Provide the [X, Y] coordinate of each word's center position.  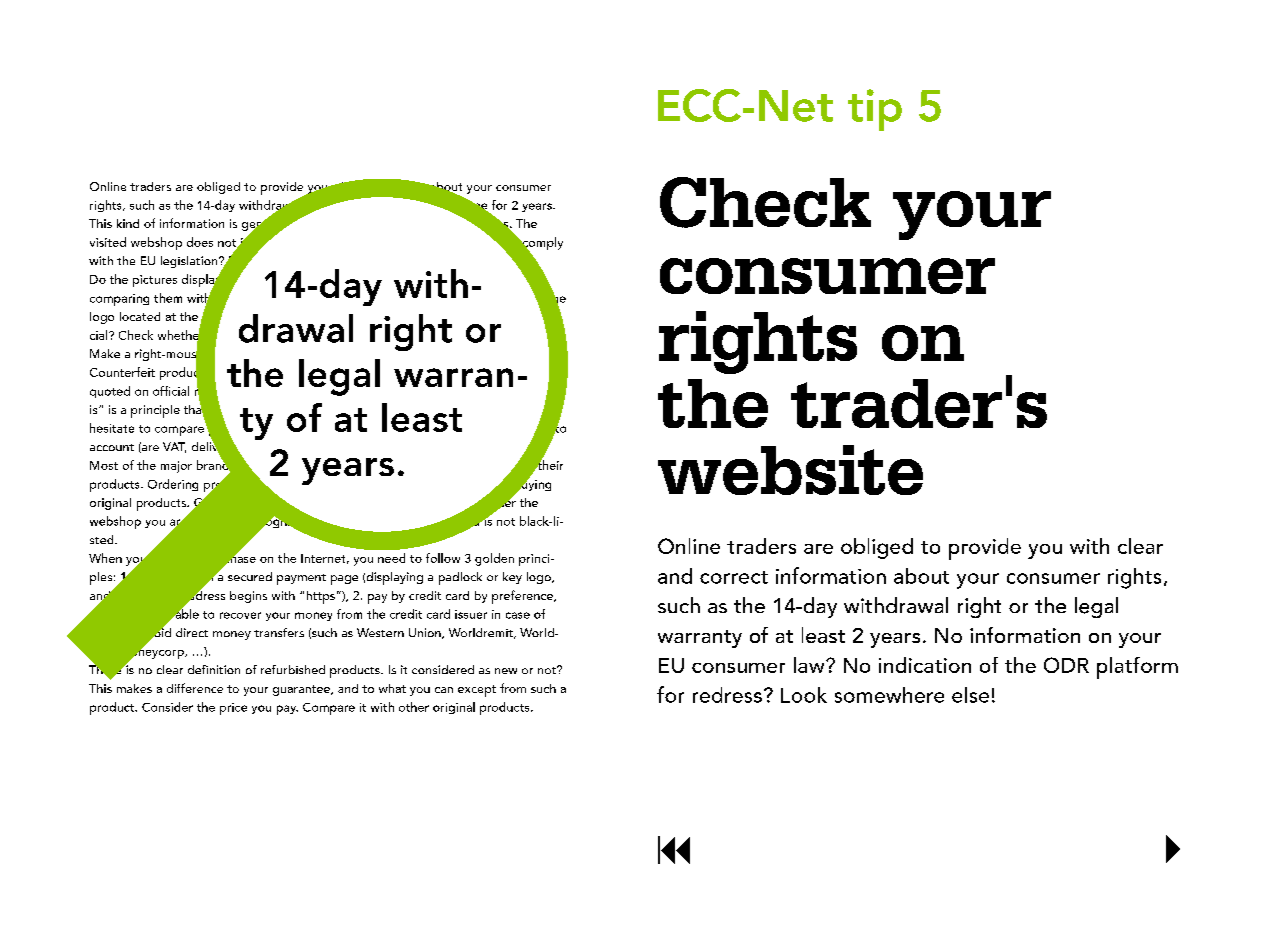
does [200, 242]
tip [875, 110]
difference [195, 688]
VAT [174, 447]
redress [727, 695]
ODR [1066, 665]
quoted [110, 392]
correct [734, 577]
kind [128, 223]
